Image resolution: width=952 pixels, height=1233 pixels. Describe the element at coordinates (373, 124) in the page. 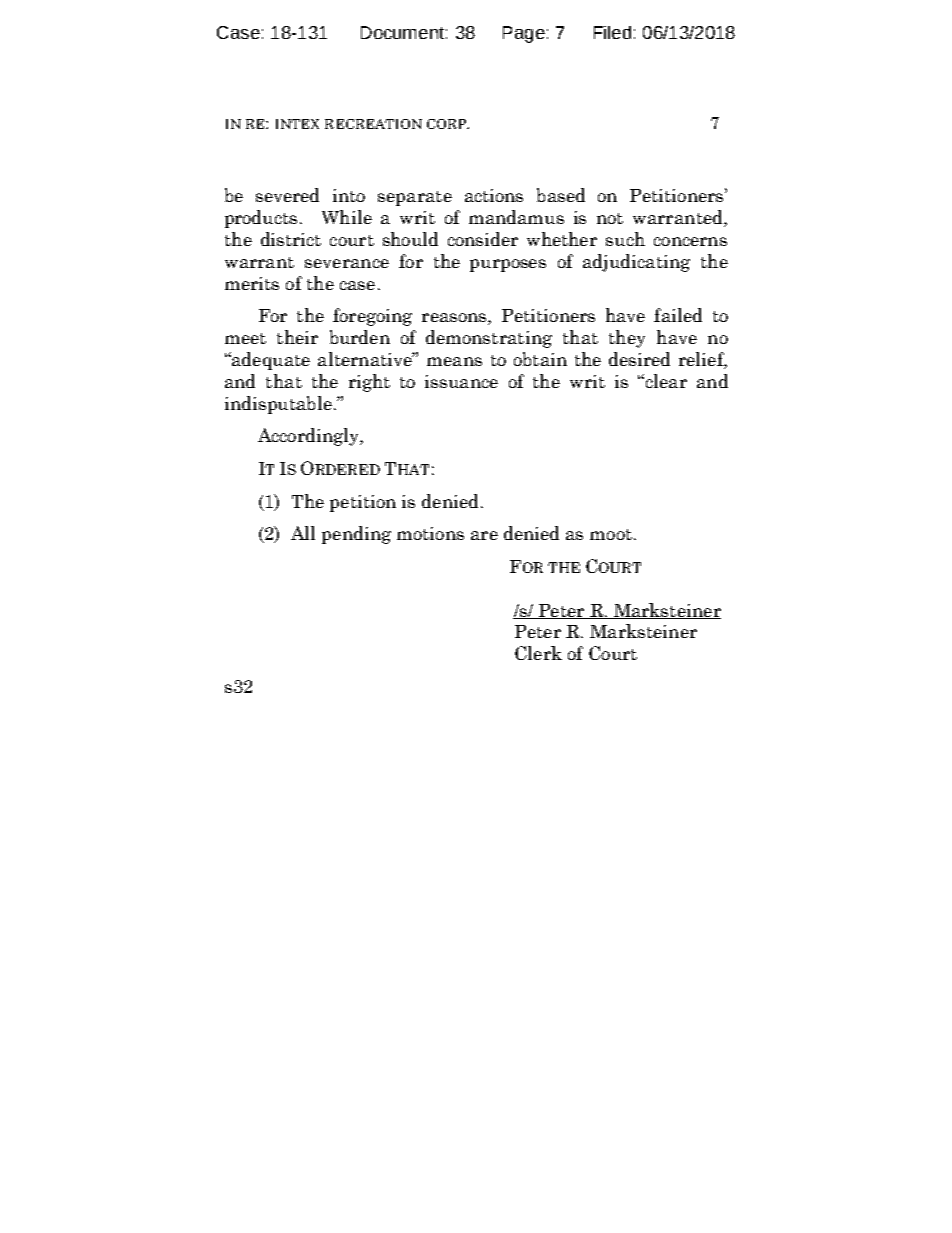

I see `RECREATION` at that location.
